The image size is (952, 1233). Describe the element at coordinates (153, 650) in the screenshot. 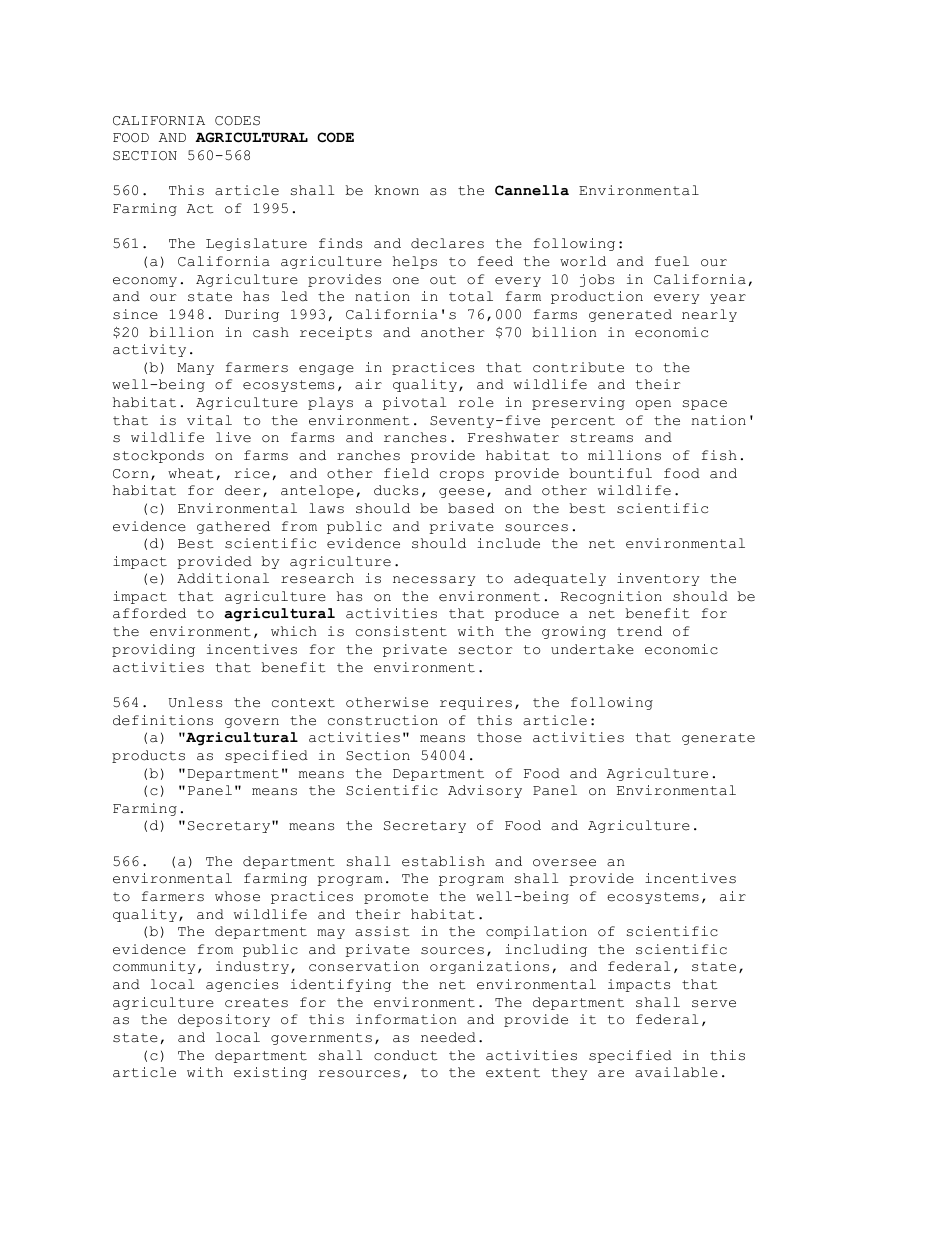

I see `providing` at that location.
